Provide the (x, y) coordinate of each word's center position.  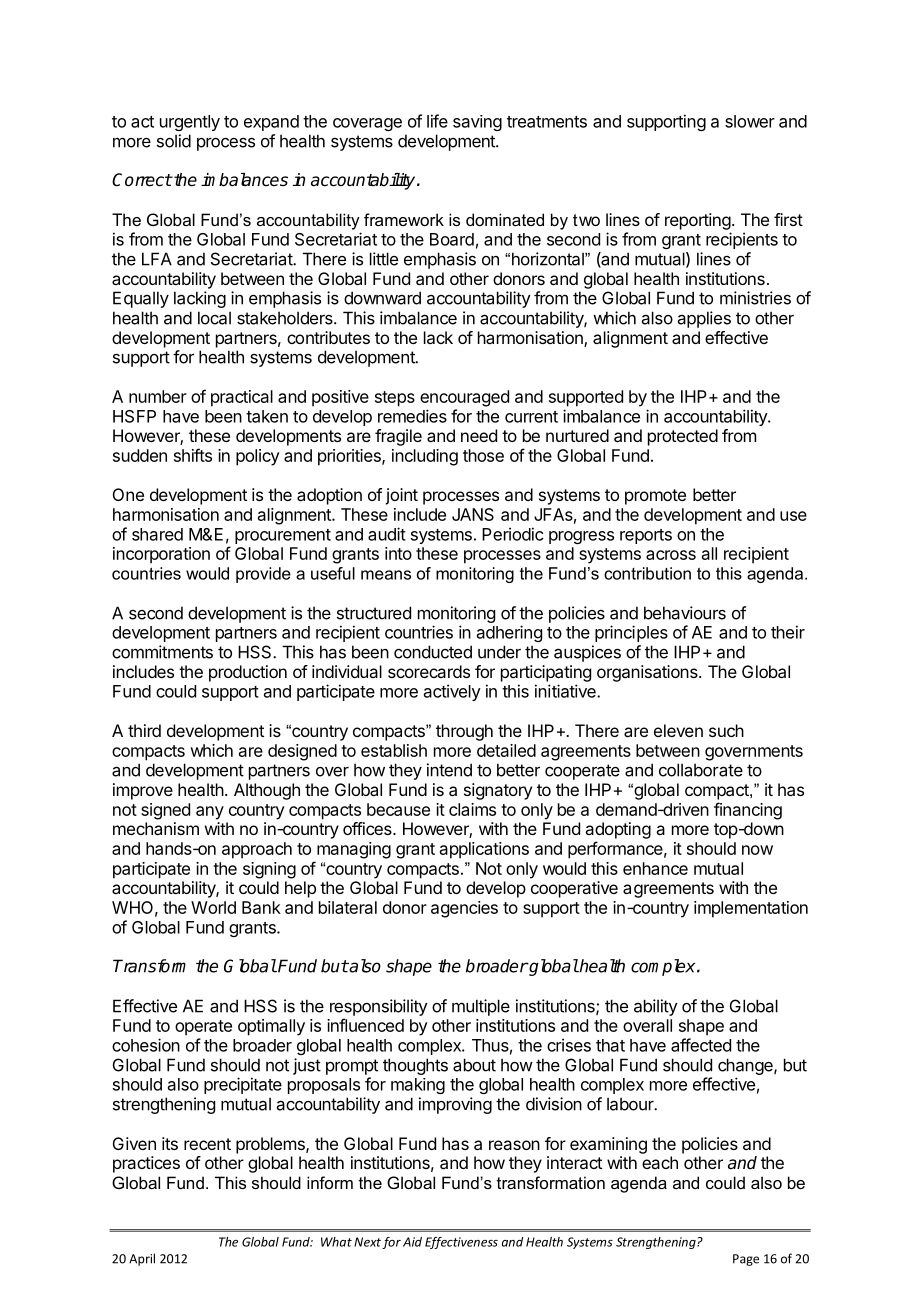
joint (401, 496)
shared (157, 534)
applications (484, 850)
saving (477, 123)
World (213, 907)
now (757, 850)
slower (750, 121)
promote (655, 497)
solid (174, 141)
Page (746, 1260)
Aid (412, 1242)
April (142, 1259)
